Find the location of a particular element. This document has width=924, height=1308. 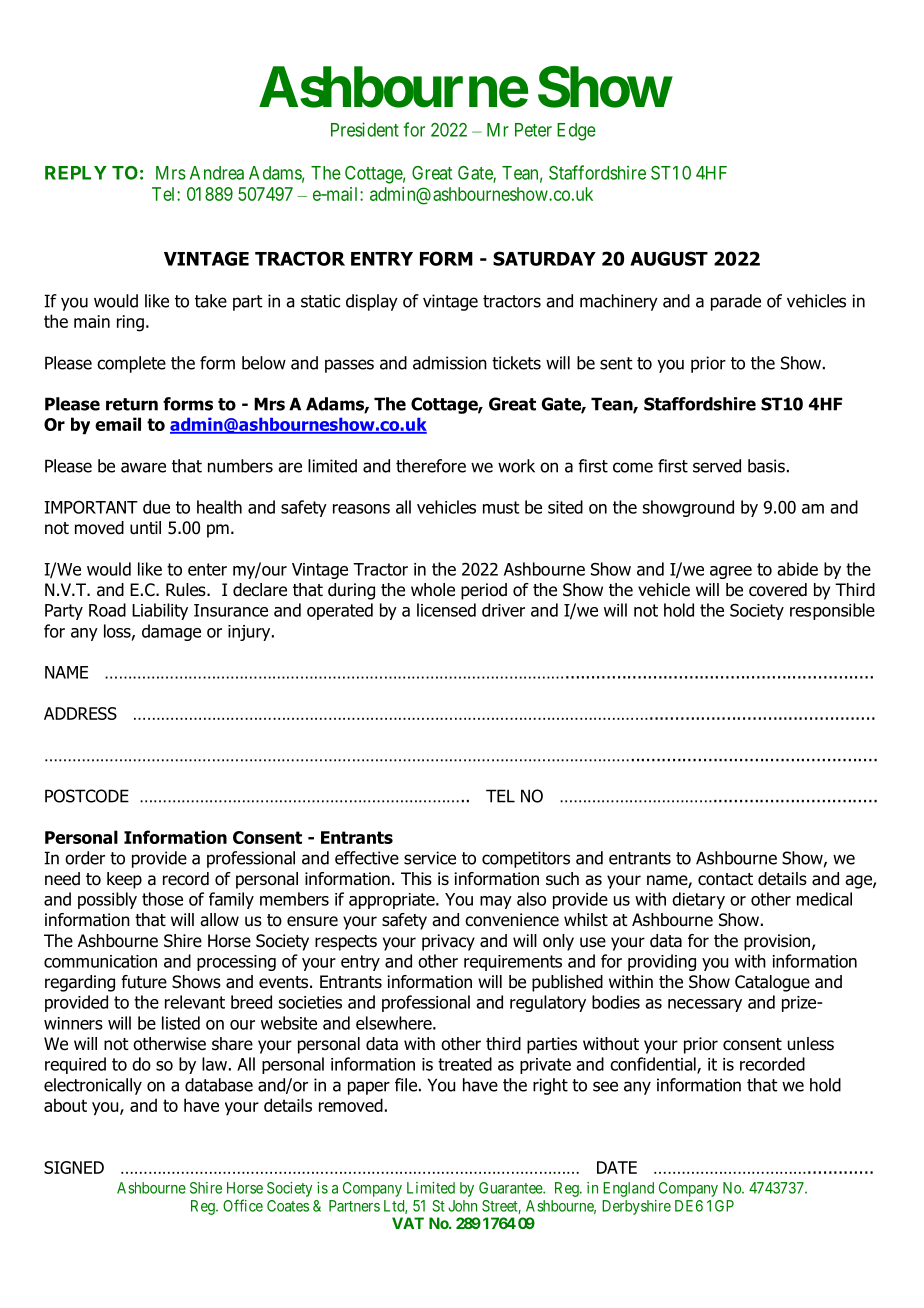

John is located at coordinates (462, 1206).
